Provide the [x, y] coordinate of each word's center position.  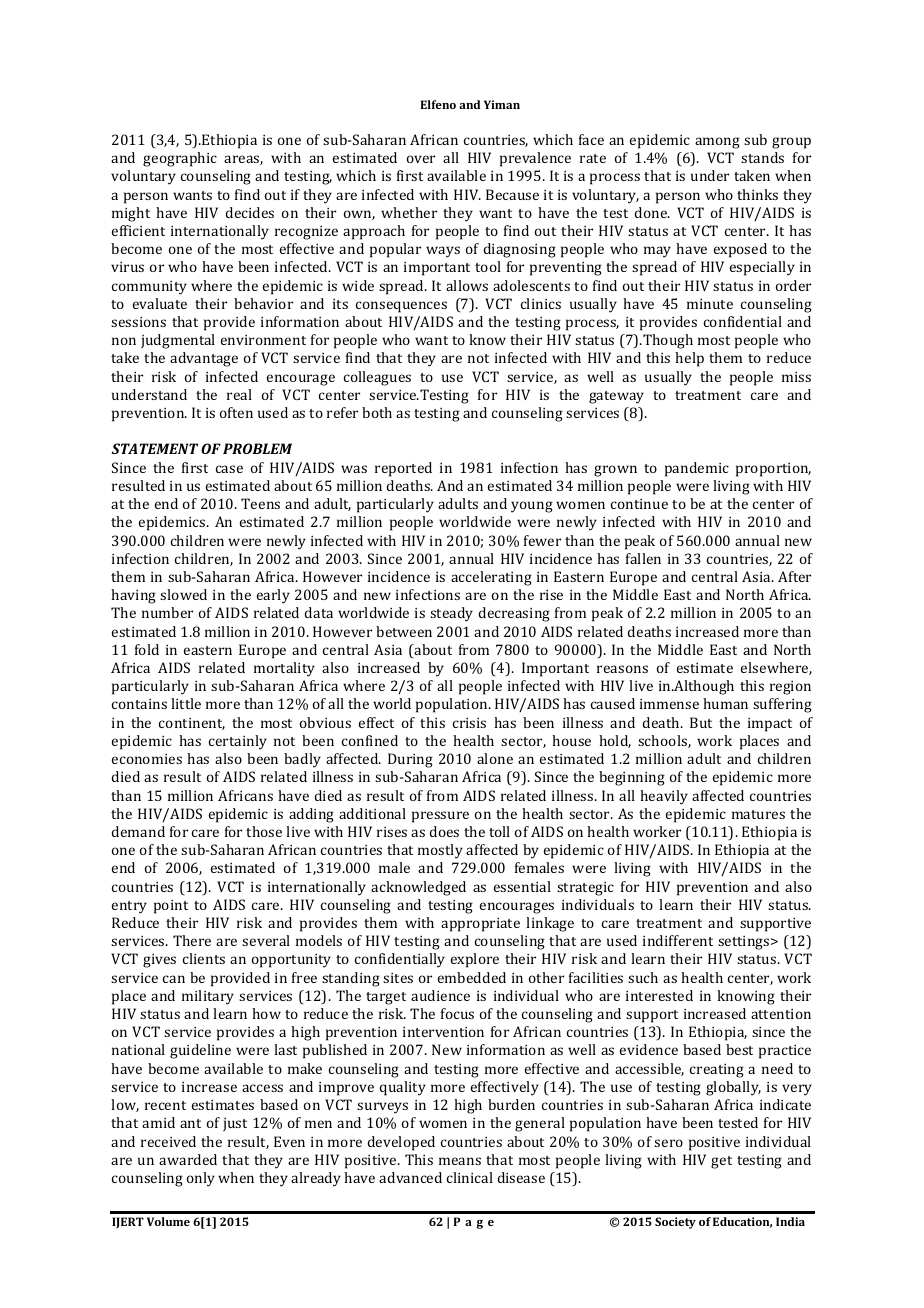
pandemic [697, 469]
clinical [470, 1177]
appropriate [480, 925]
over [421, 159]
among [717, 143]
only [201, 1179]
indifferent [678, 940]
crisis [469, 723]
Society [675, 1223]
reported [403, 469]
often [236, 412]
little [186, 703]
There [192, 940]
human [725, 703]
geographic [180, 159]
